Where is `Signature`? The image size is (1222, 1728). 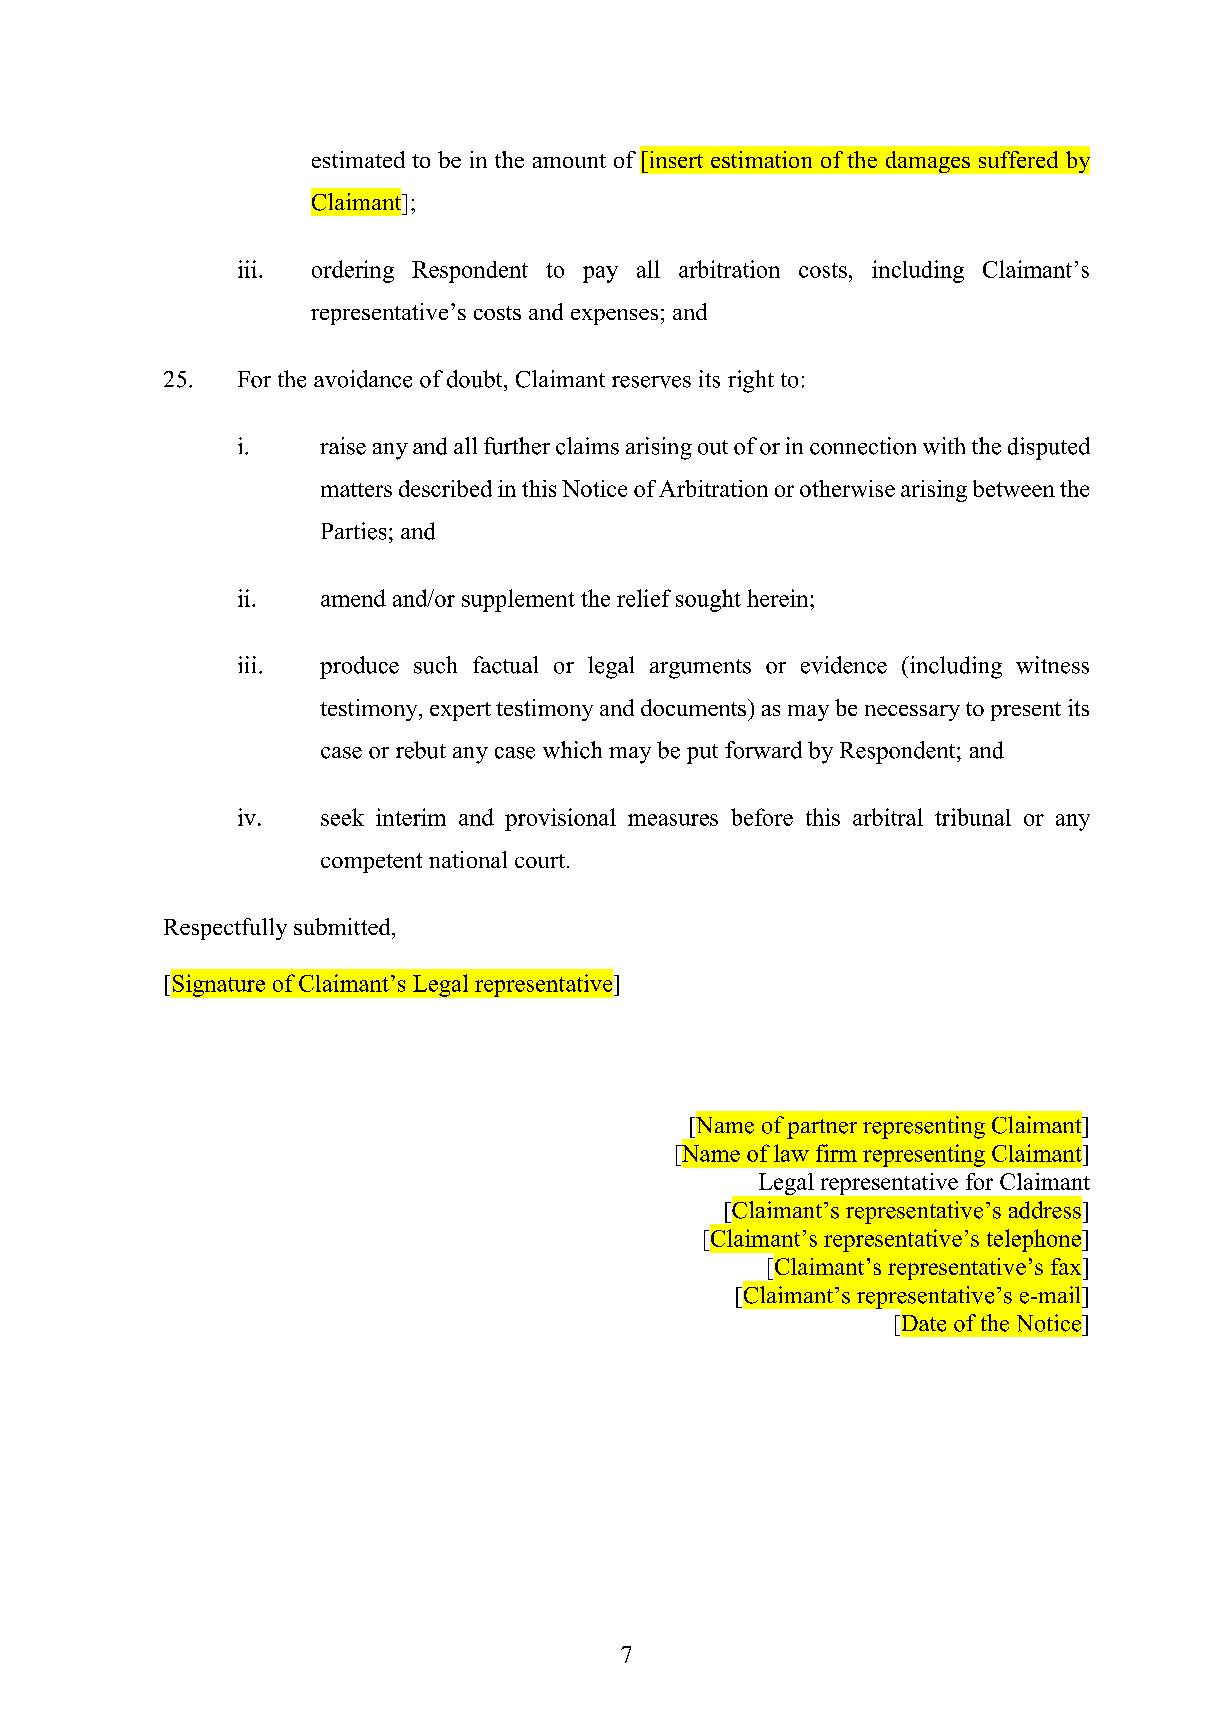 Signature is located at coordinates (219, 985).
